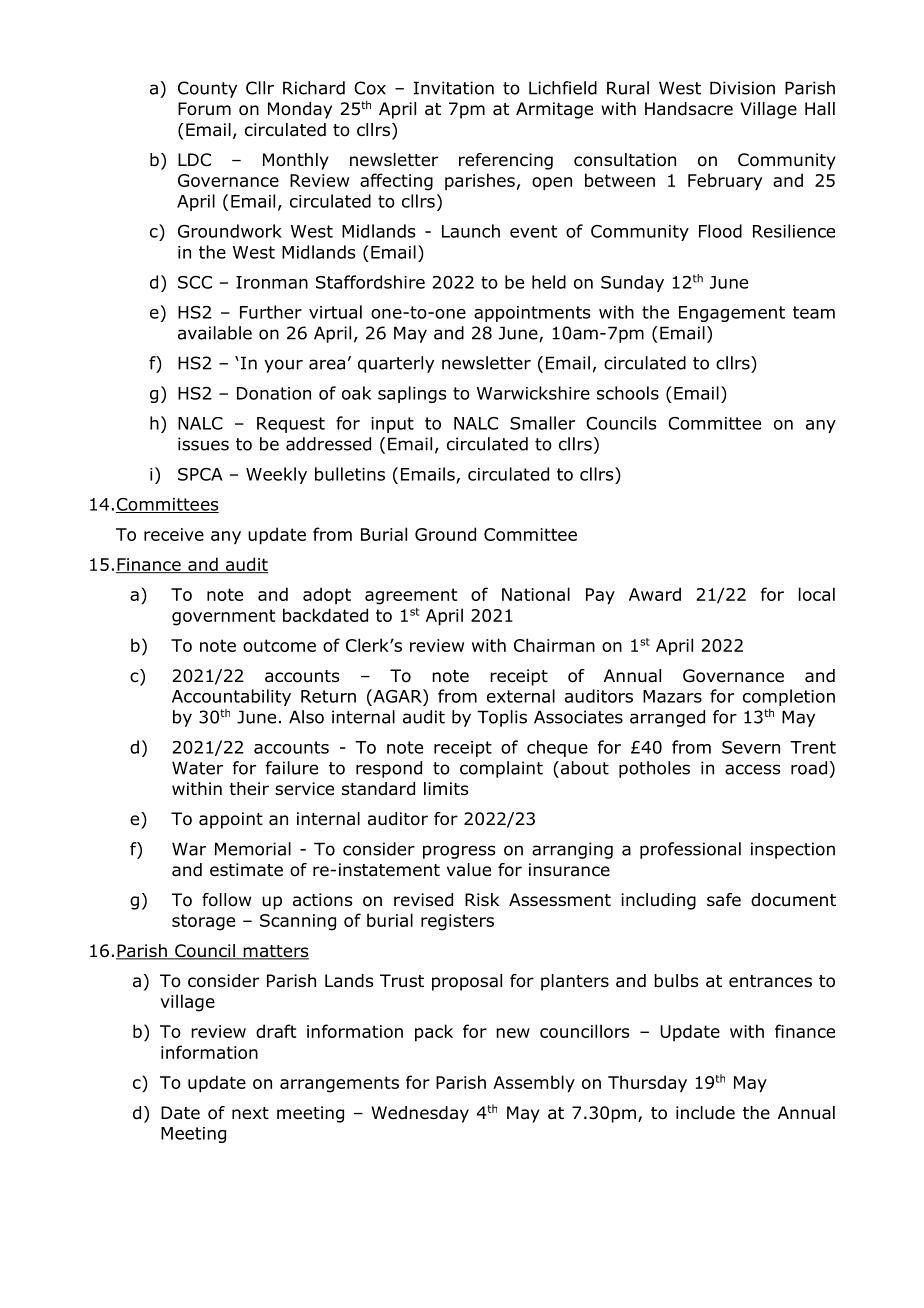 The height and width of the page is (1308, 924). I want to click on your, so click(283, 366).
